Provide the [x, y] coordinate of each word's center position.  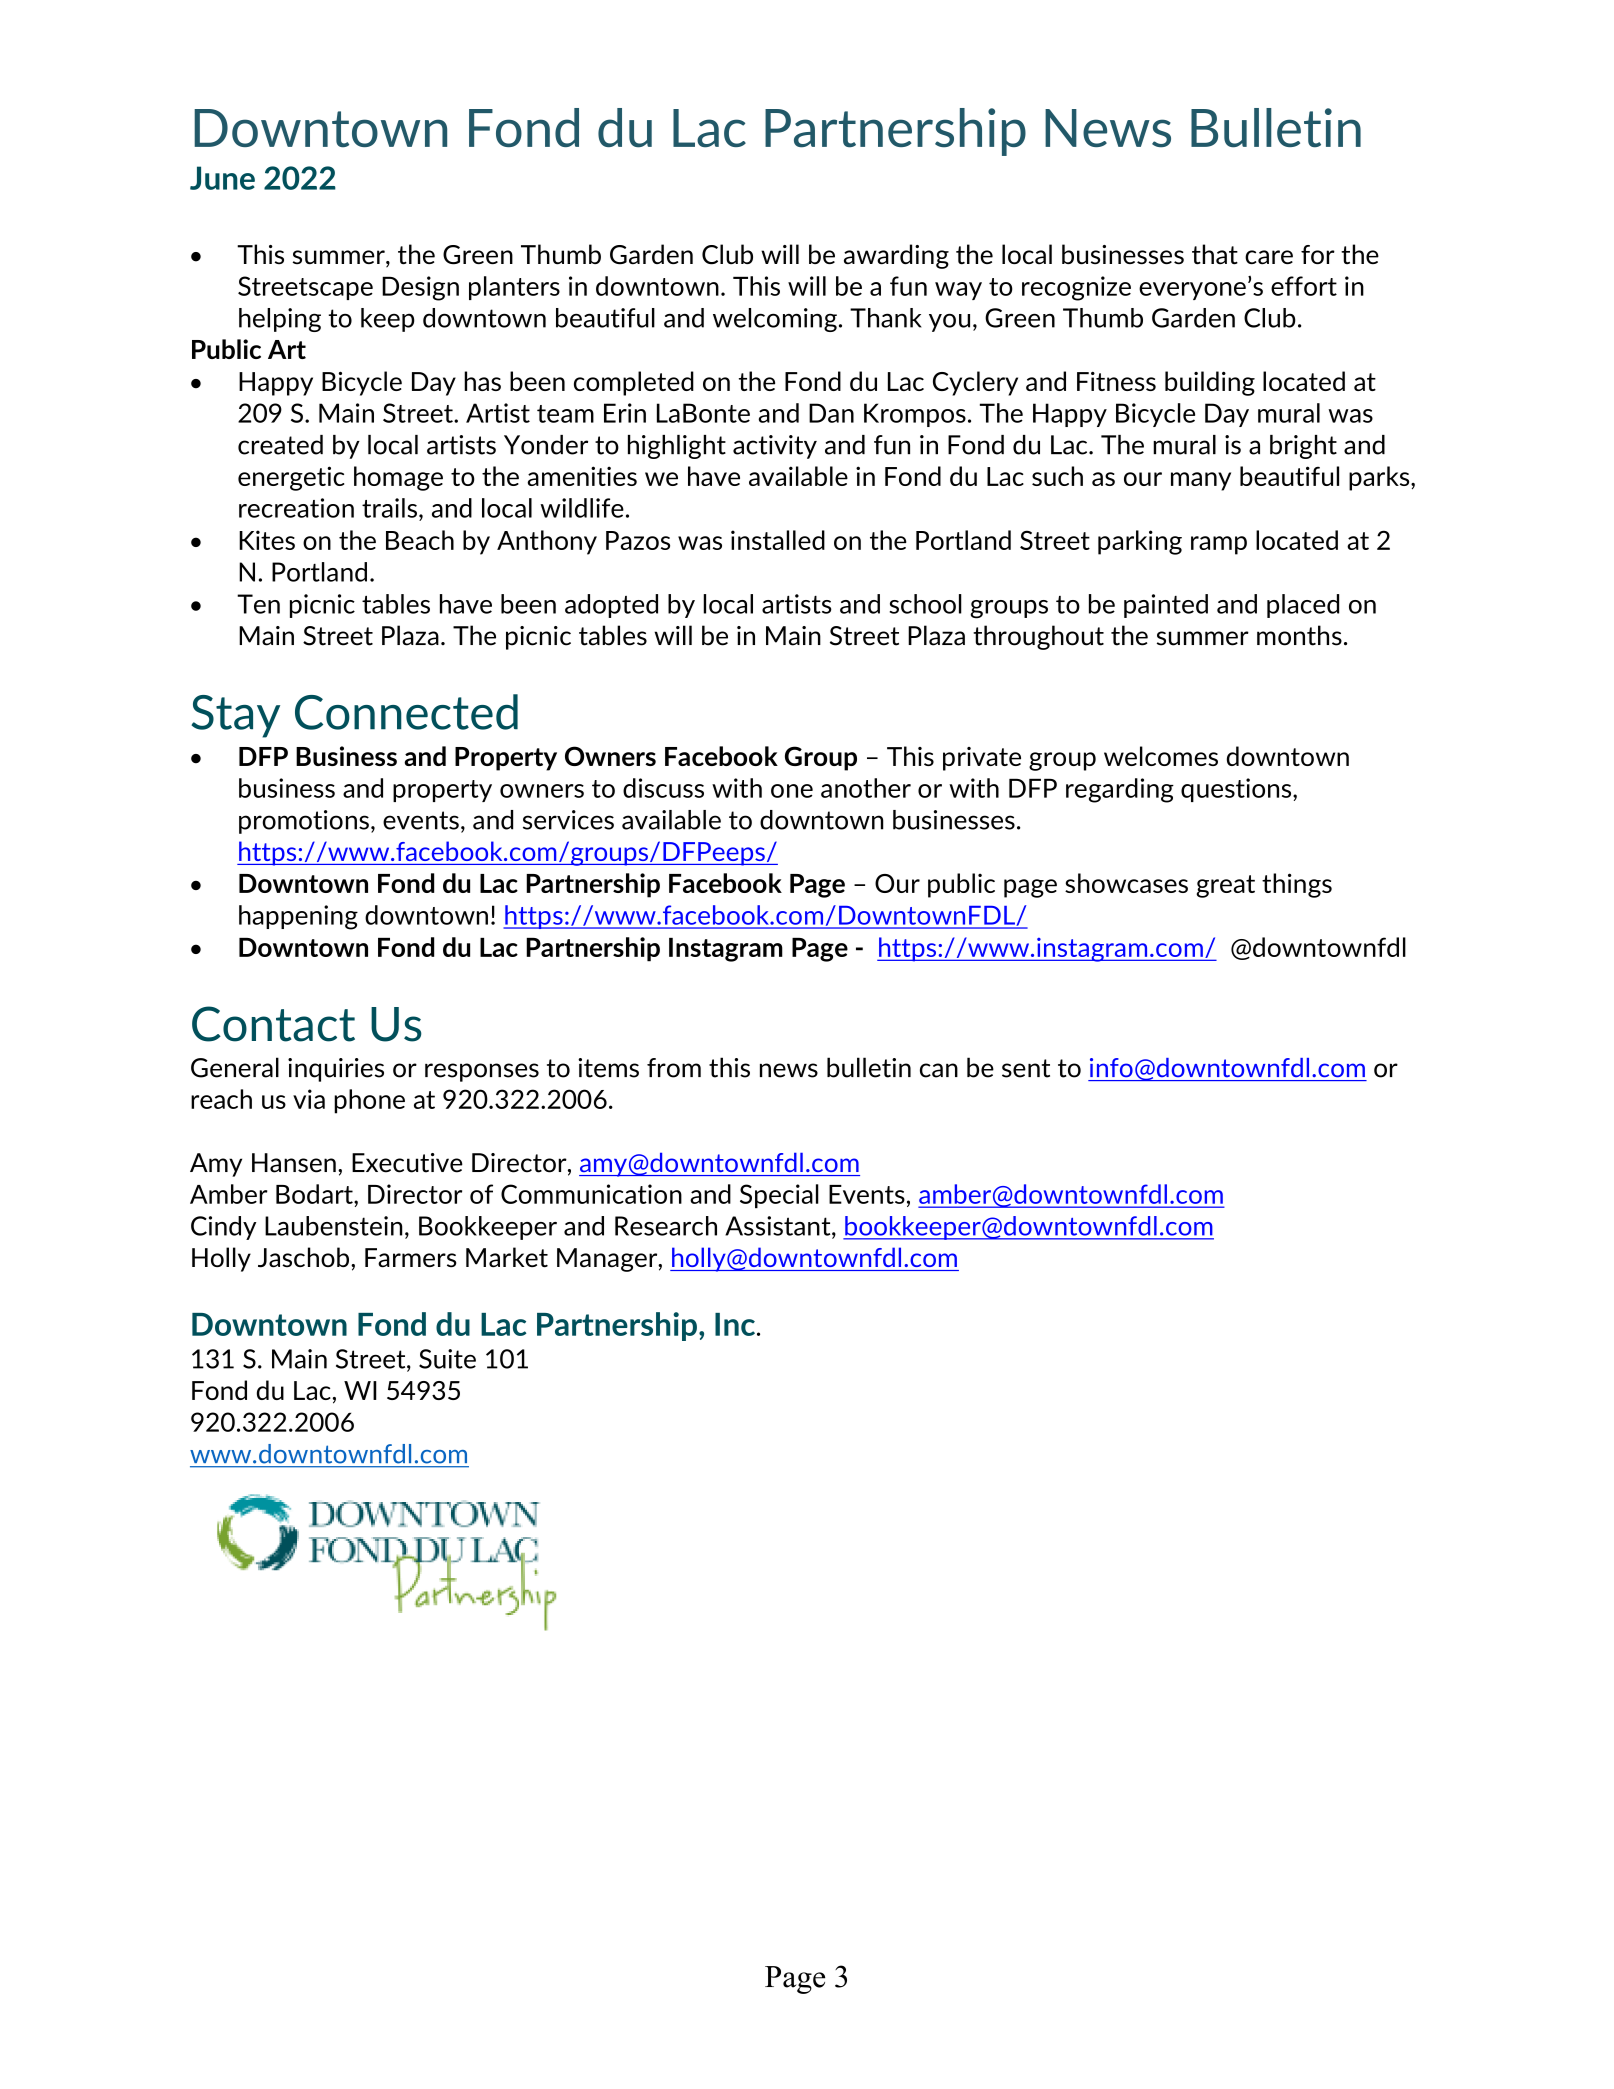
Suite [447, 1359]
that [1215, 254]
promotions [304, 822]
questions [1237, 790]
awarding [896, 256]
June [222, 178]
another [866, 788]
